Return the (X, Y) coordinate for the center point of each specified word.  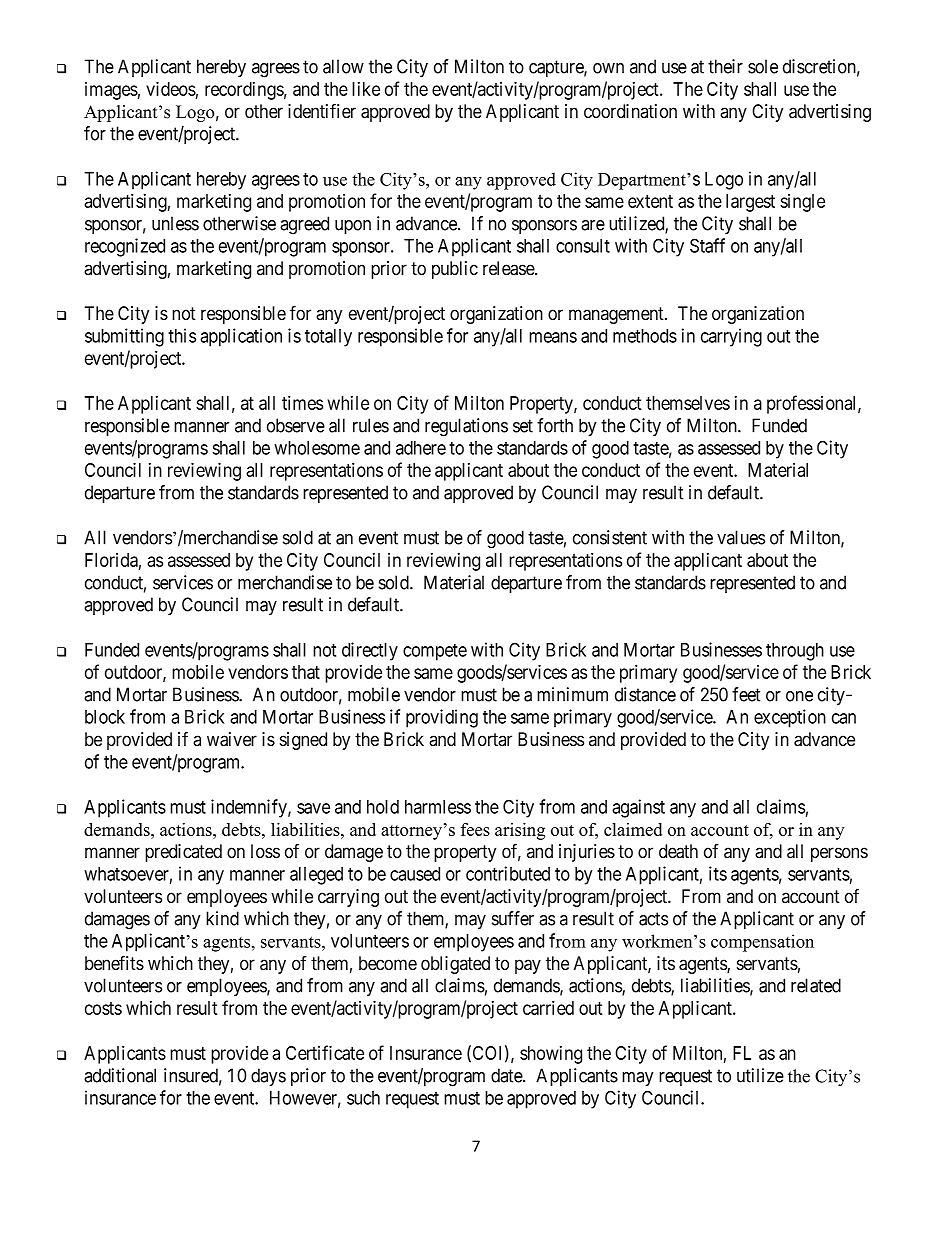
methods (645, 336)
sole (763, 66)
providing (442, 718)
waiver (232, 739)
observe (296, 425)
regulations (466, 427)
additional (120, 1075)
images (111, 91)
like (366, 89)
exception (790, 718)
